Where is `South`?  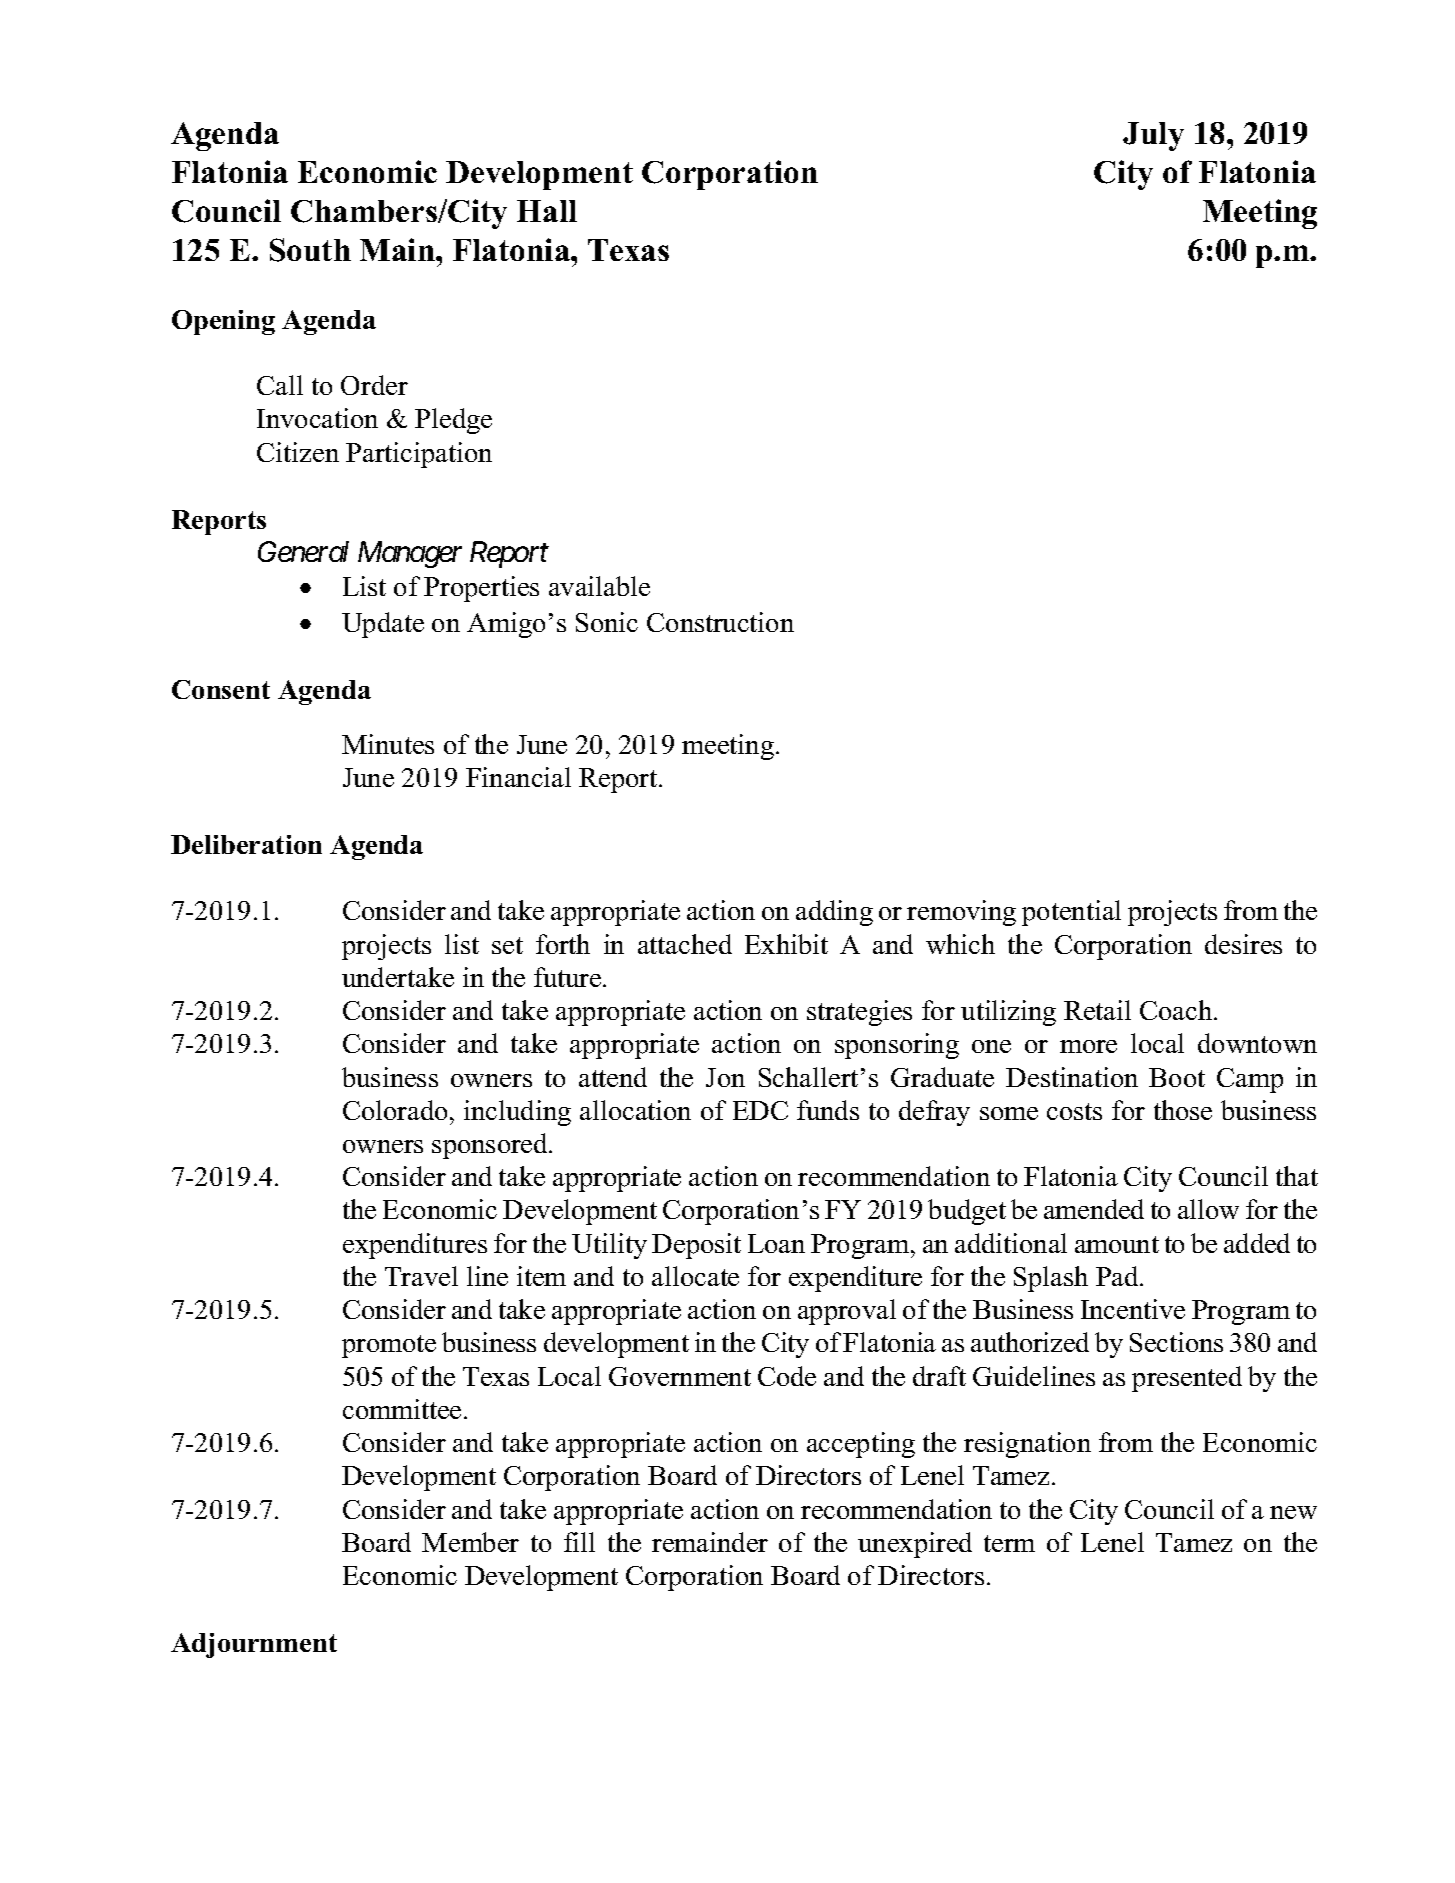
South is located at coordinates (310, 250).
